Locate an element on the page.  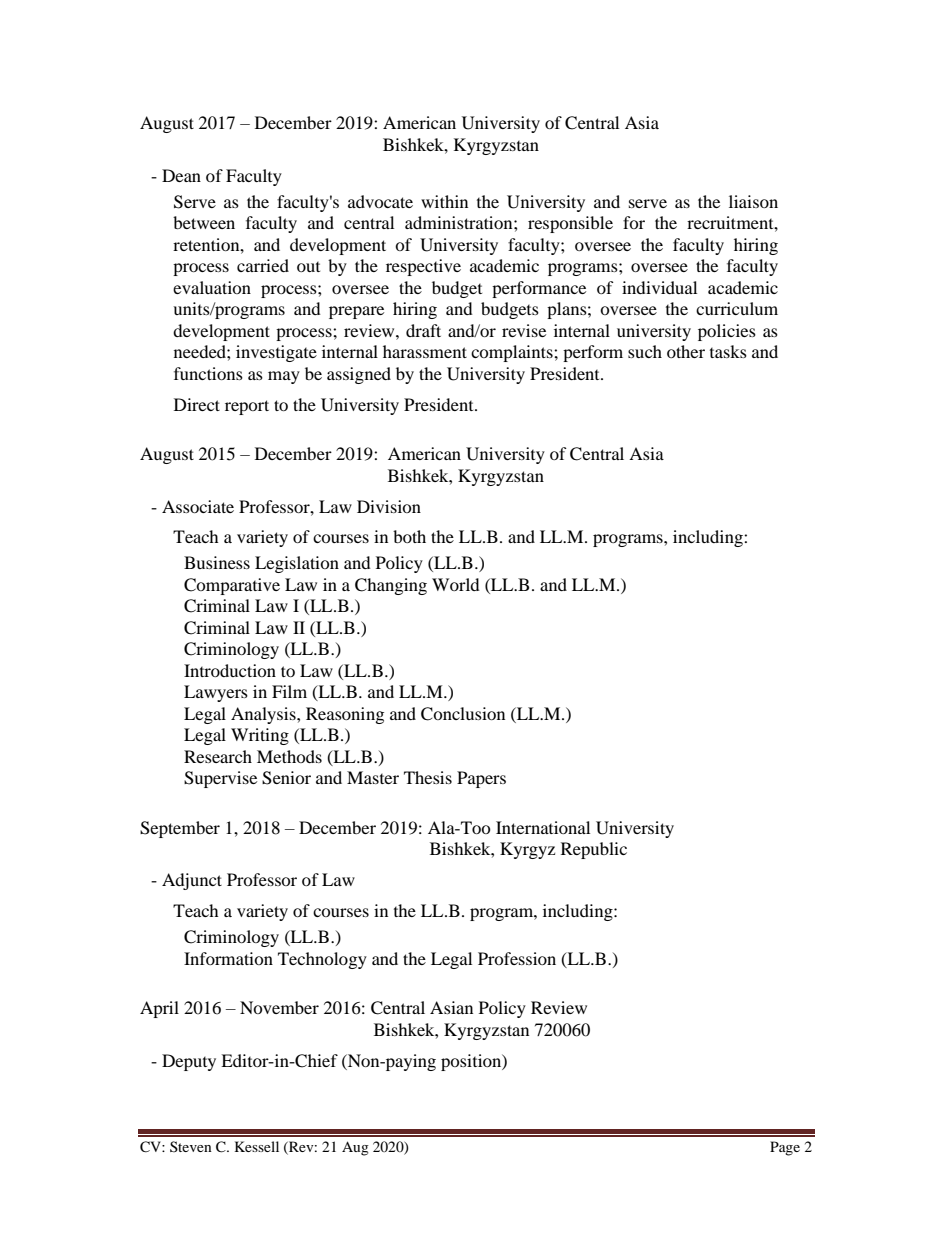
liaison is located at coordinates (753, 201).
